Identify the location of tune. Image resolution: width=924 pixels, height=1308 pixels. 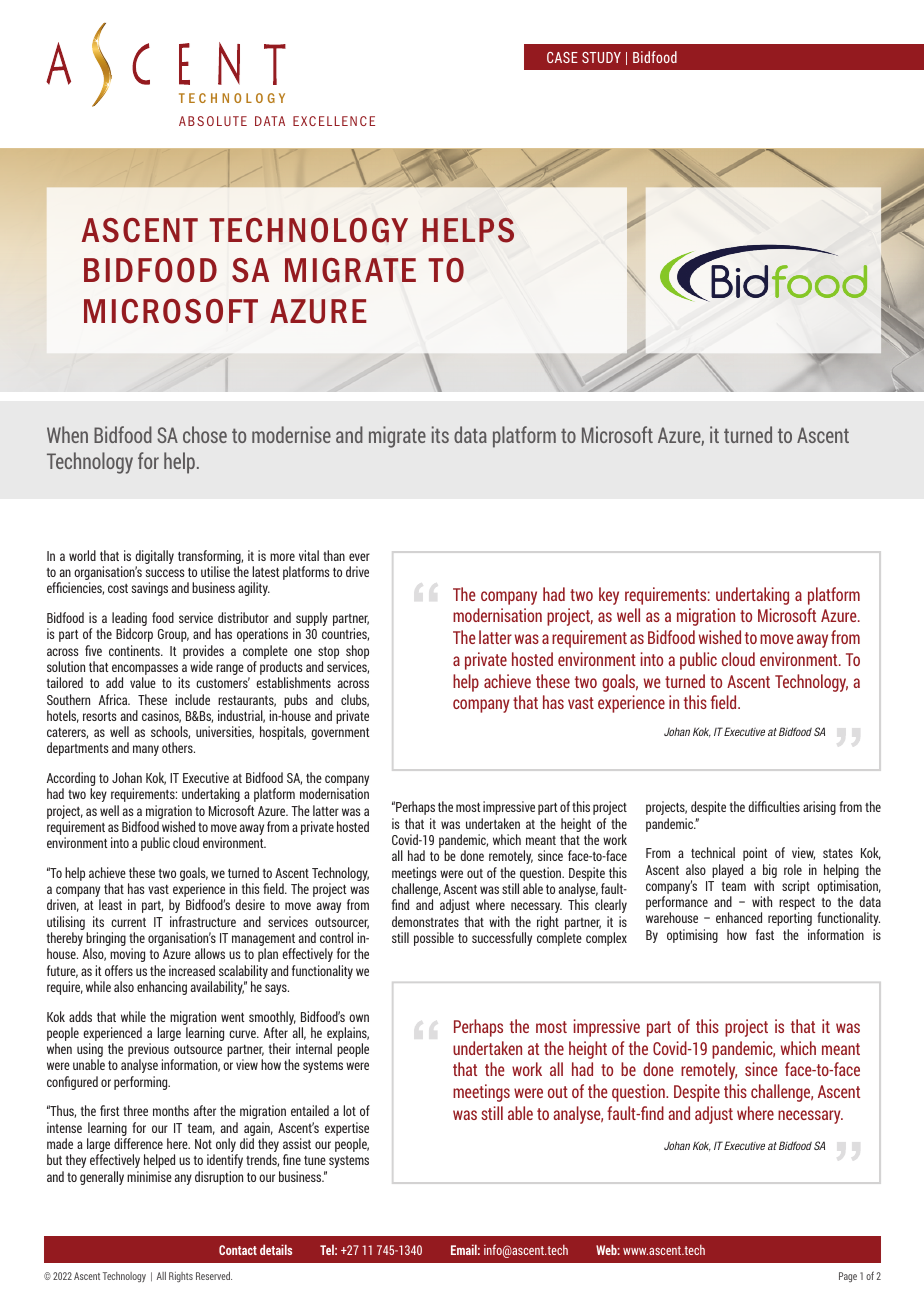
(315, 1160).
